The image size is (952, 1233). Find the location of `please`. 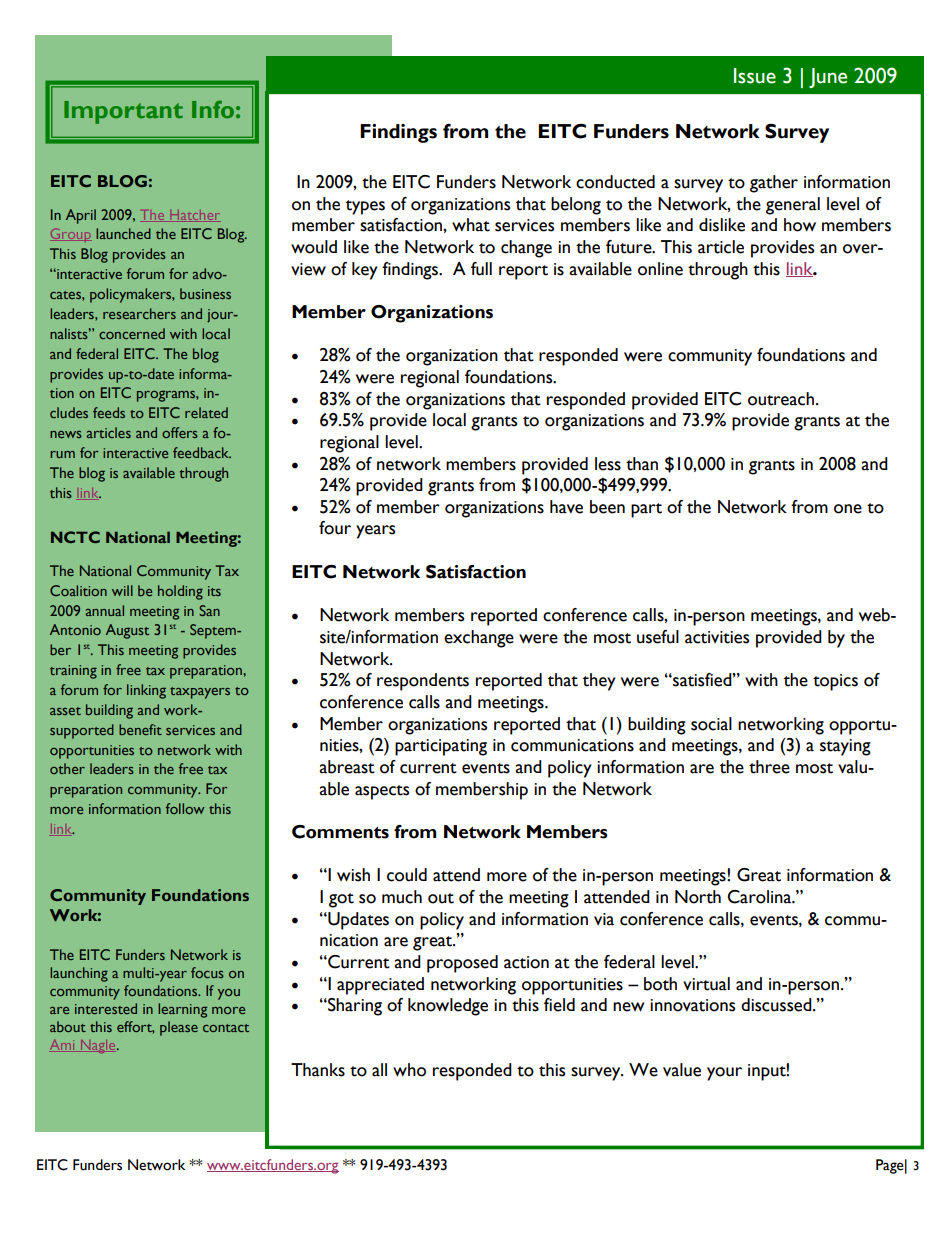

please is located at coordinates (179, 1028).
